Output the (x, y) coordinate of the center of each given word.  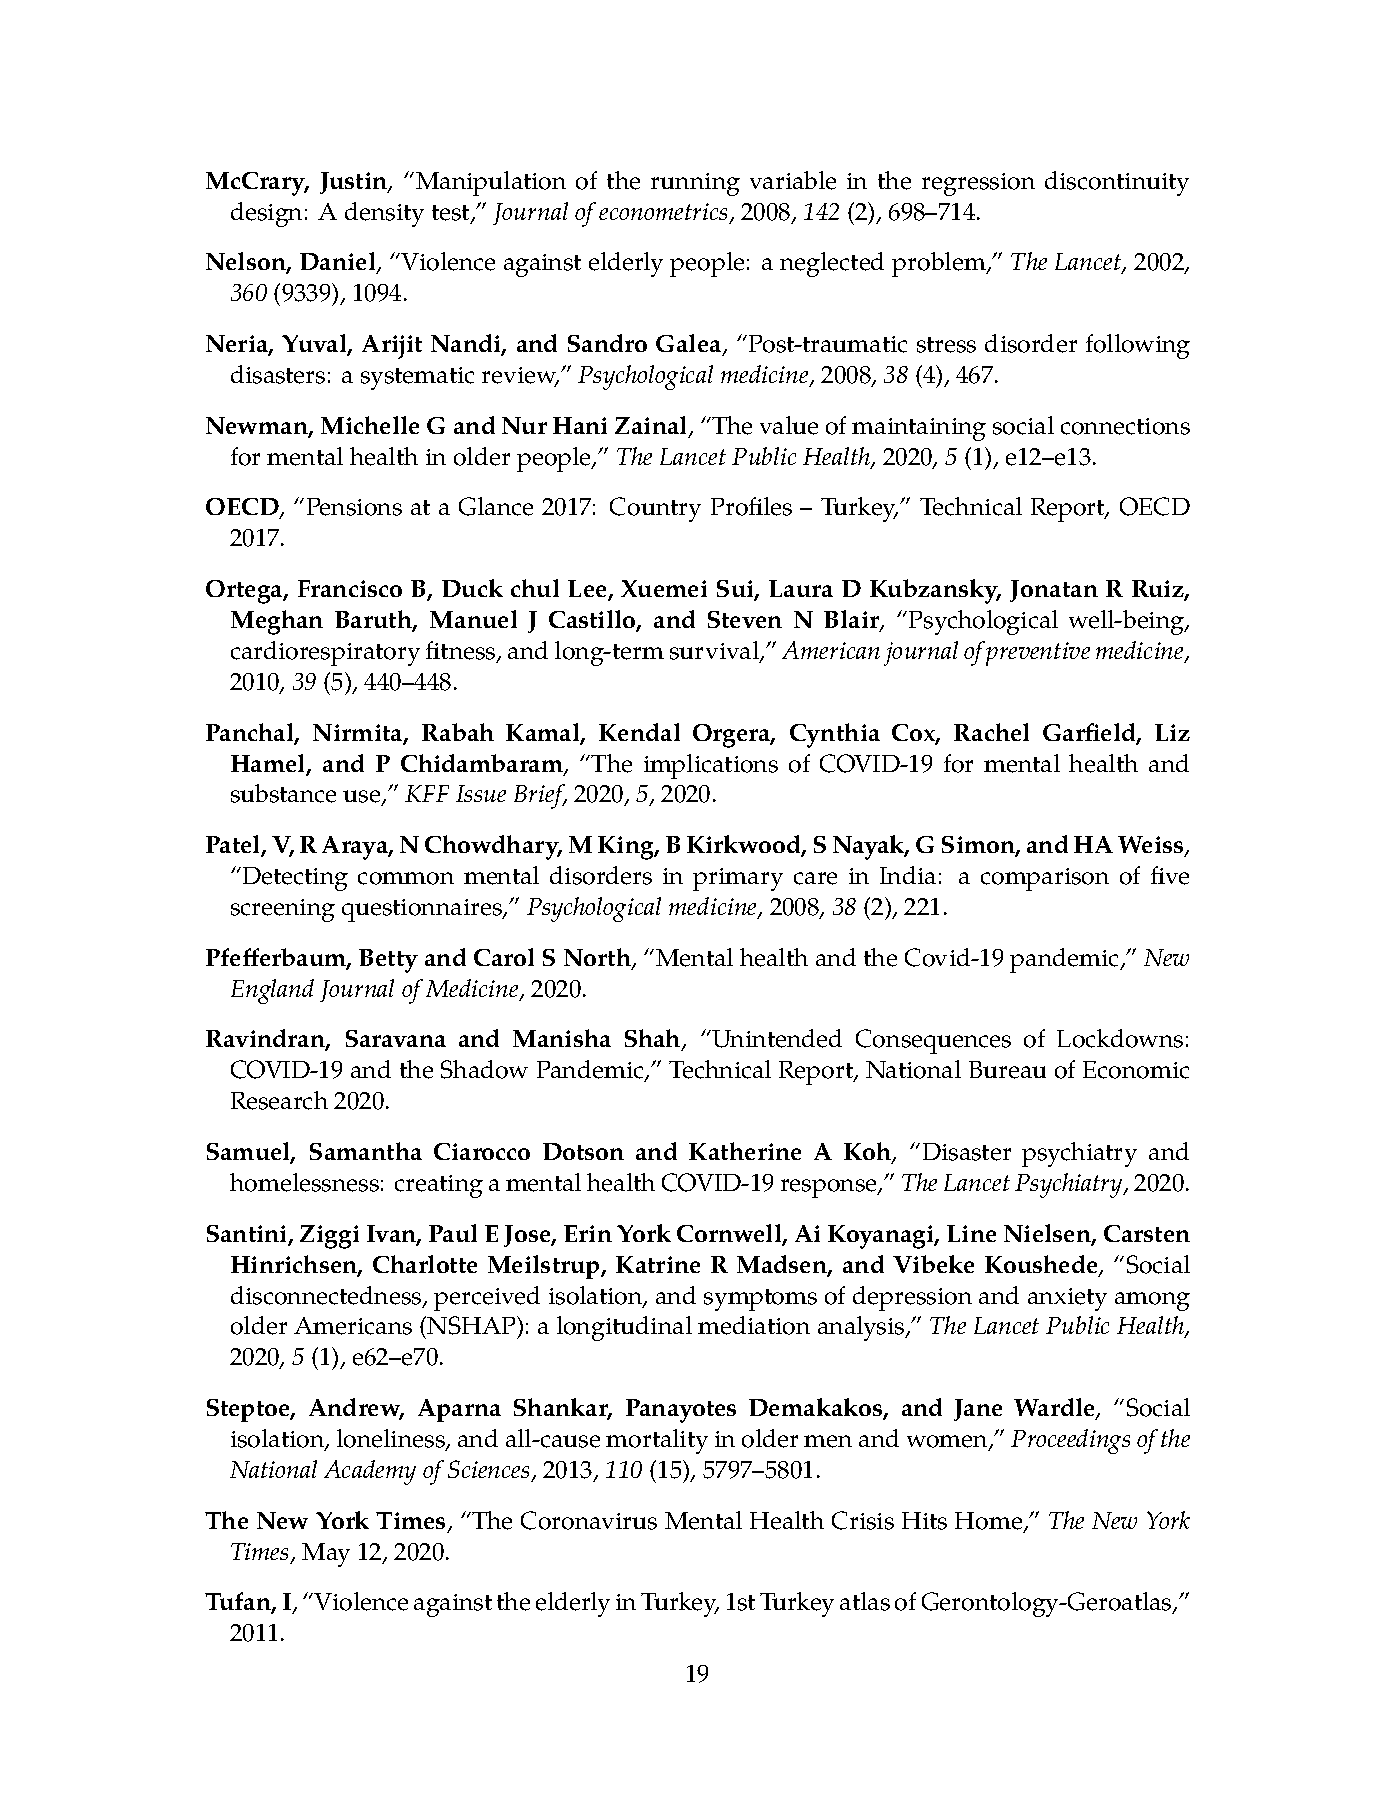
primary (738, 879)
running (695, 184)
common (406, 878)
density (384, 214)
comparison (1045, 879)
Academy (370, 1472)
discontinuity (1117, 183)
